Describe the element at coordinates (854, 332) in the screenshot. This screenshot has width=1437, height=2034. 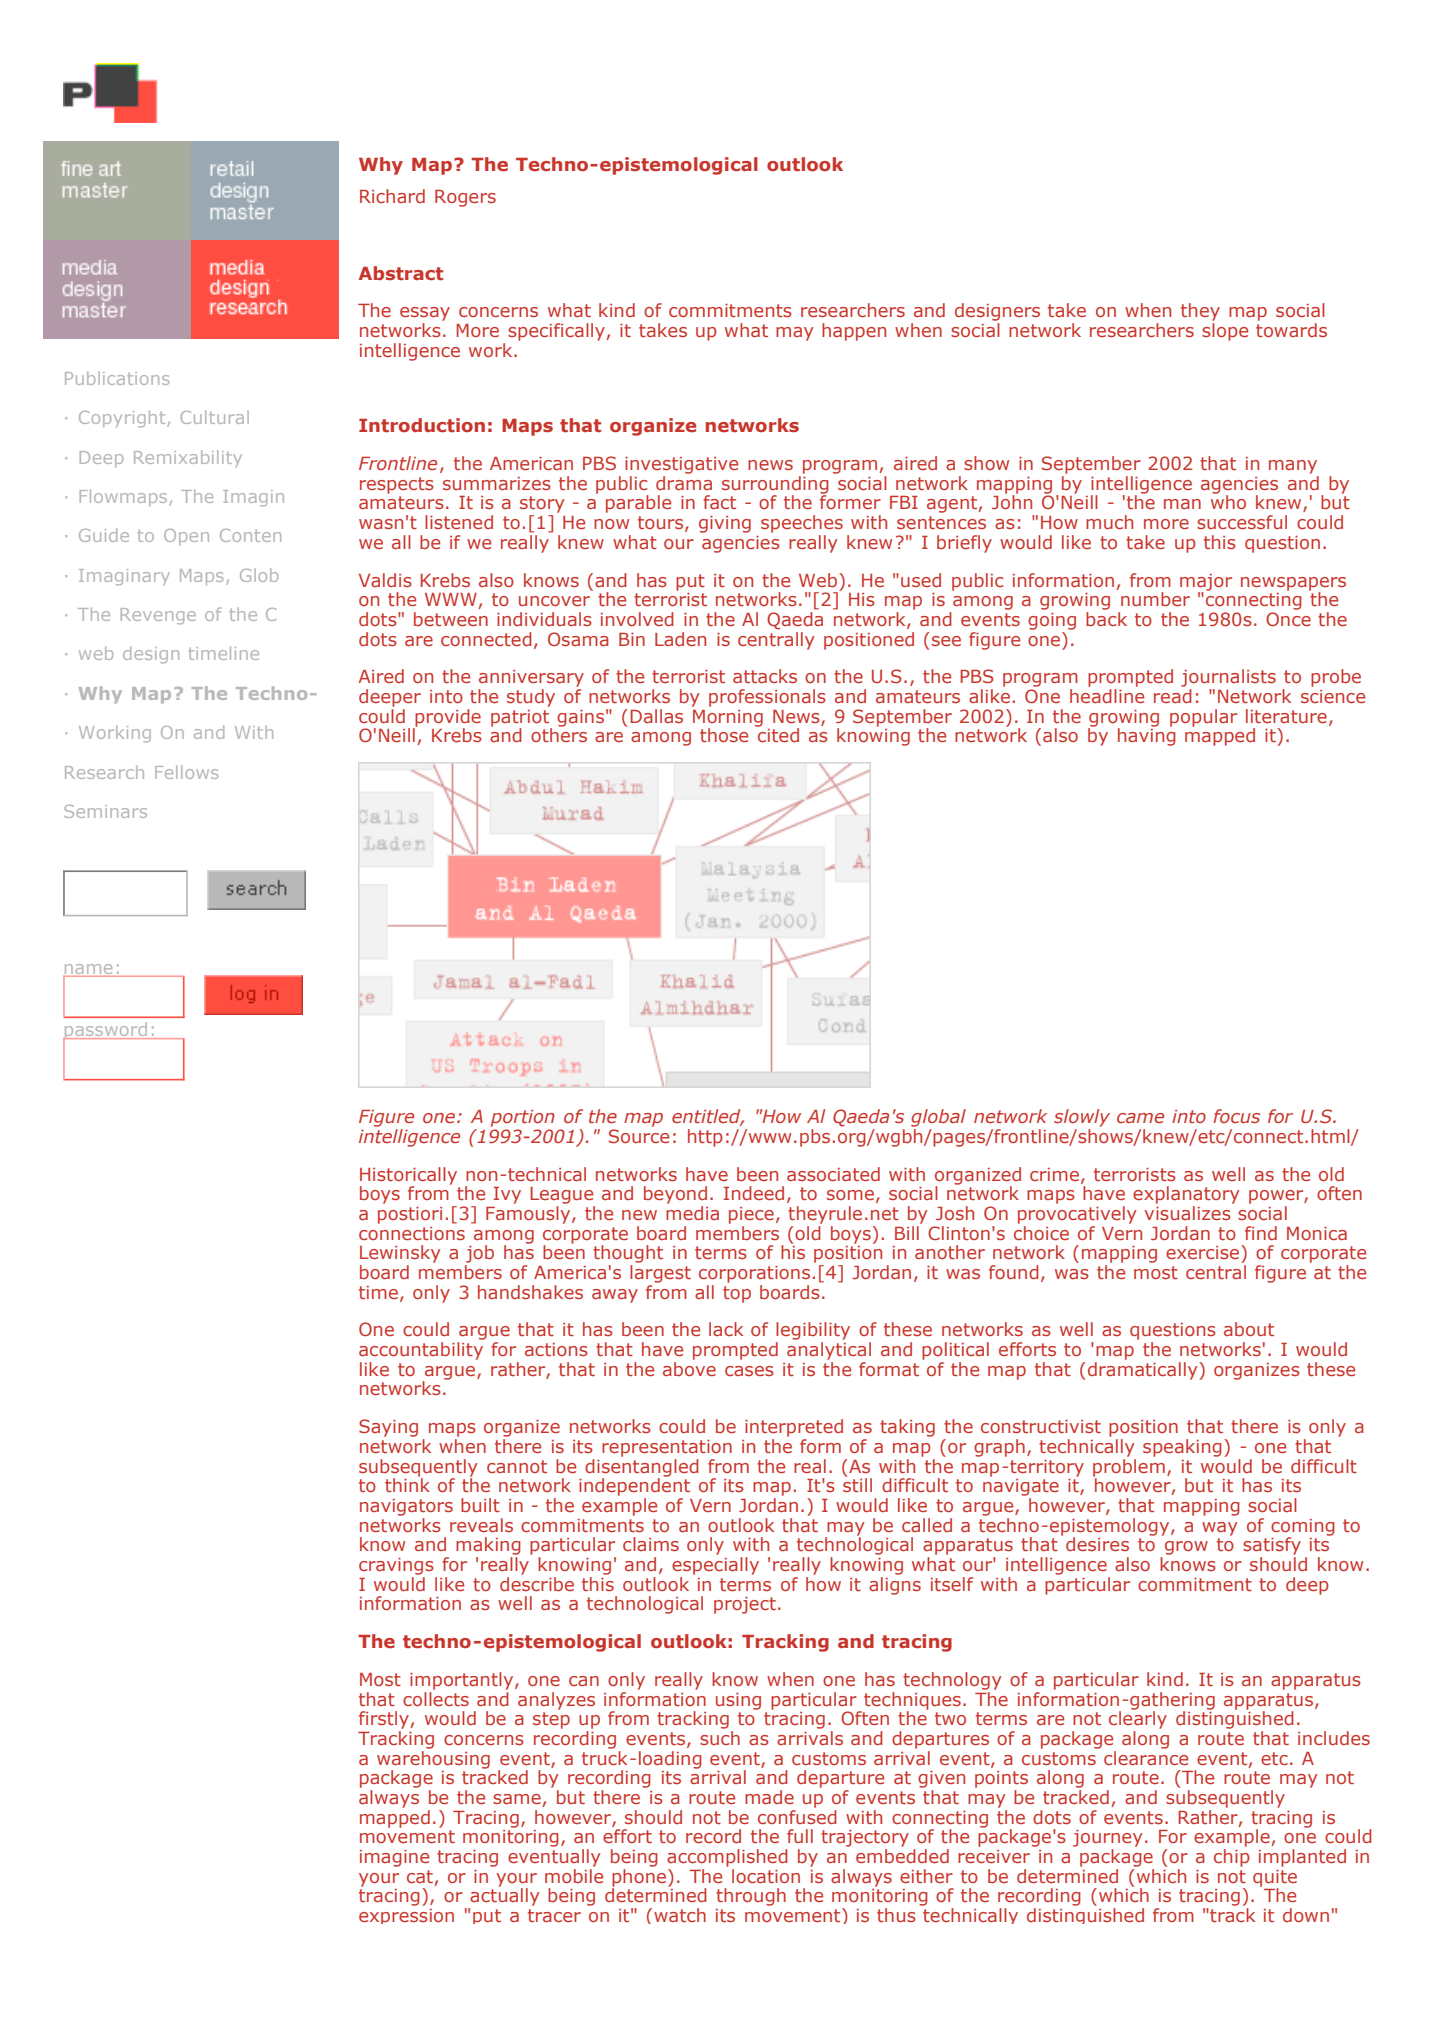
I see `happen` at that location.
